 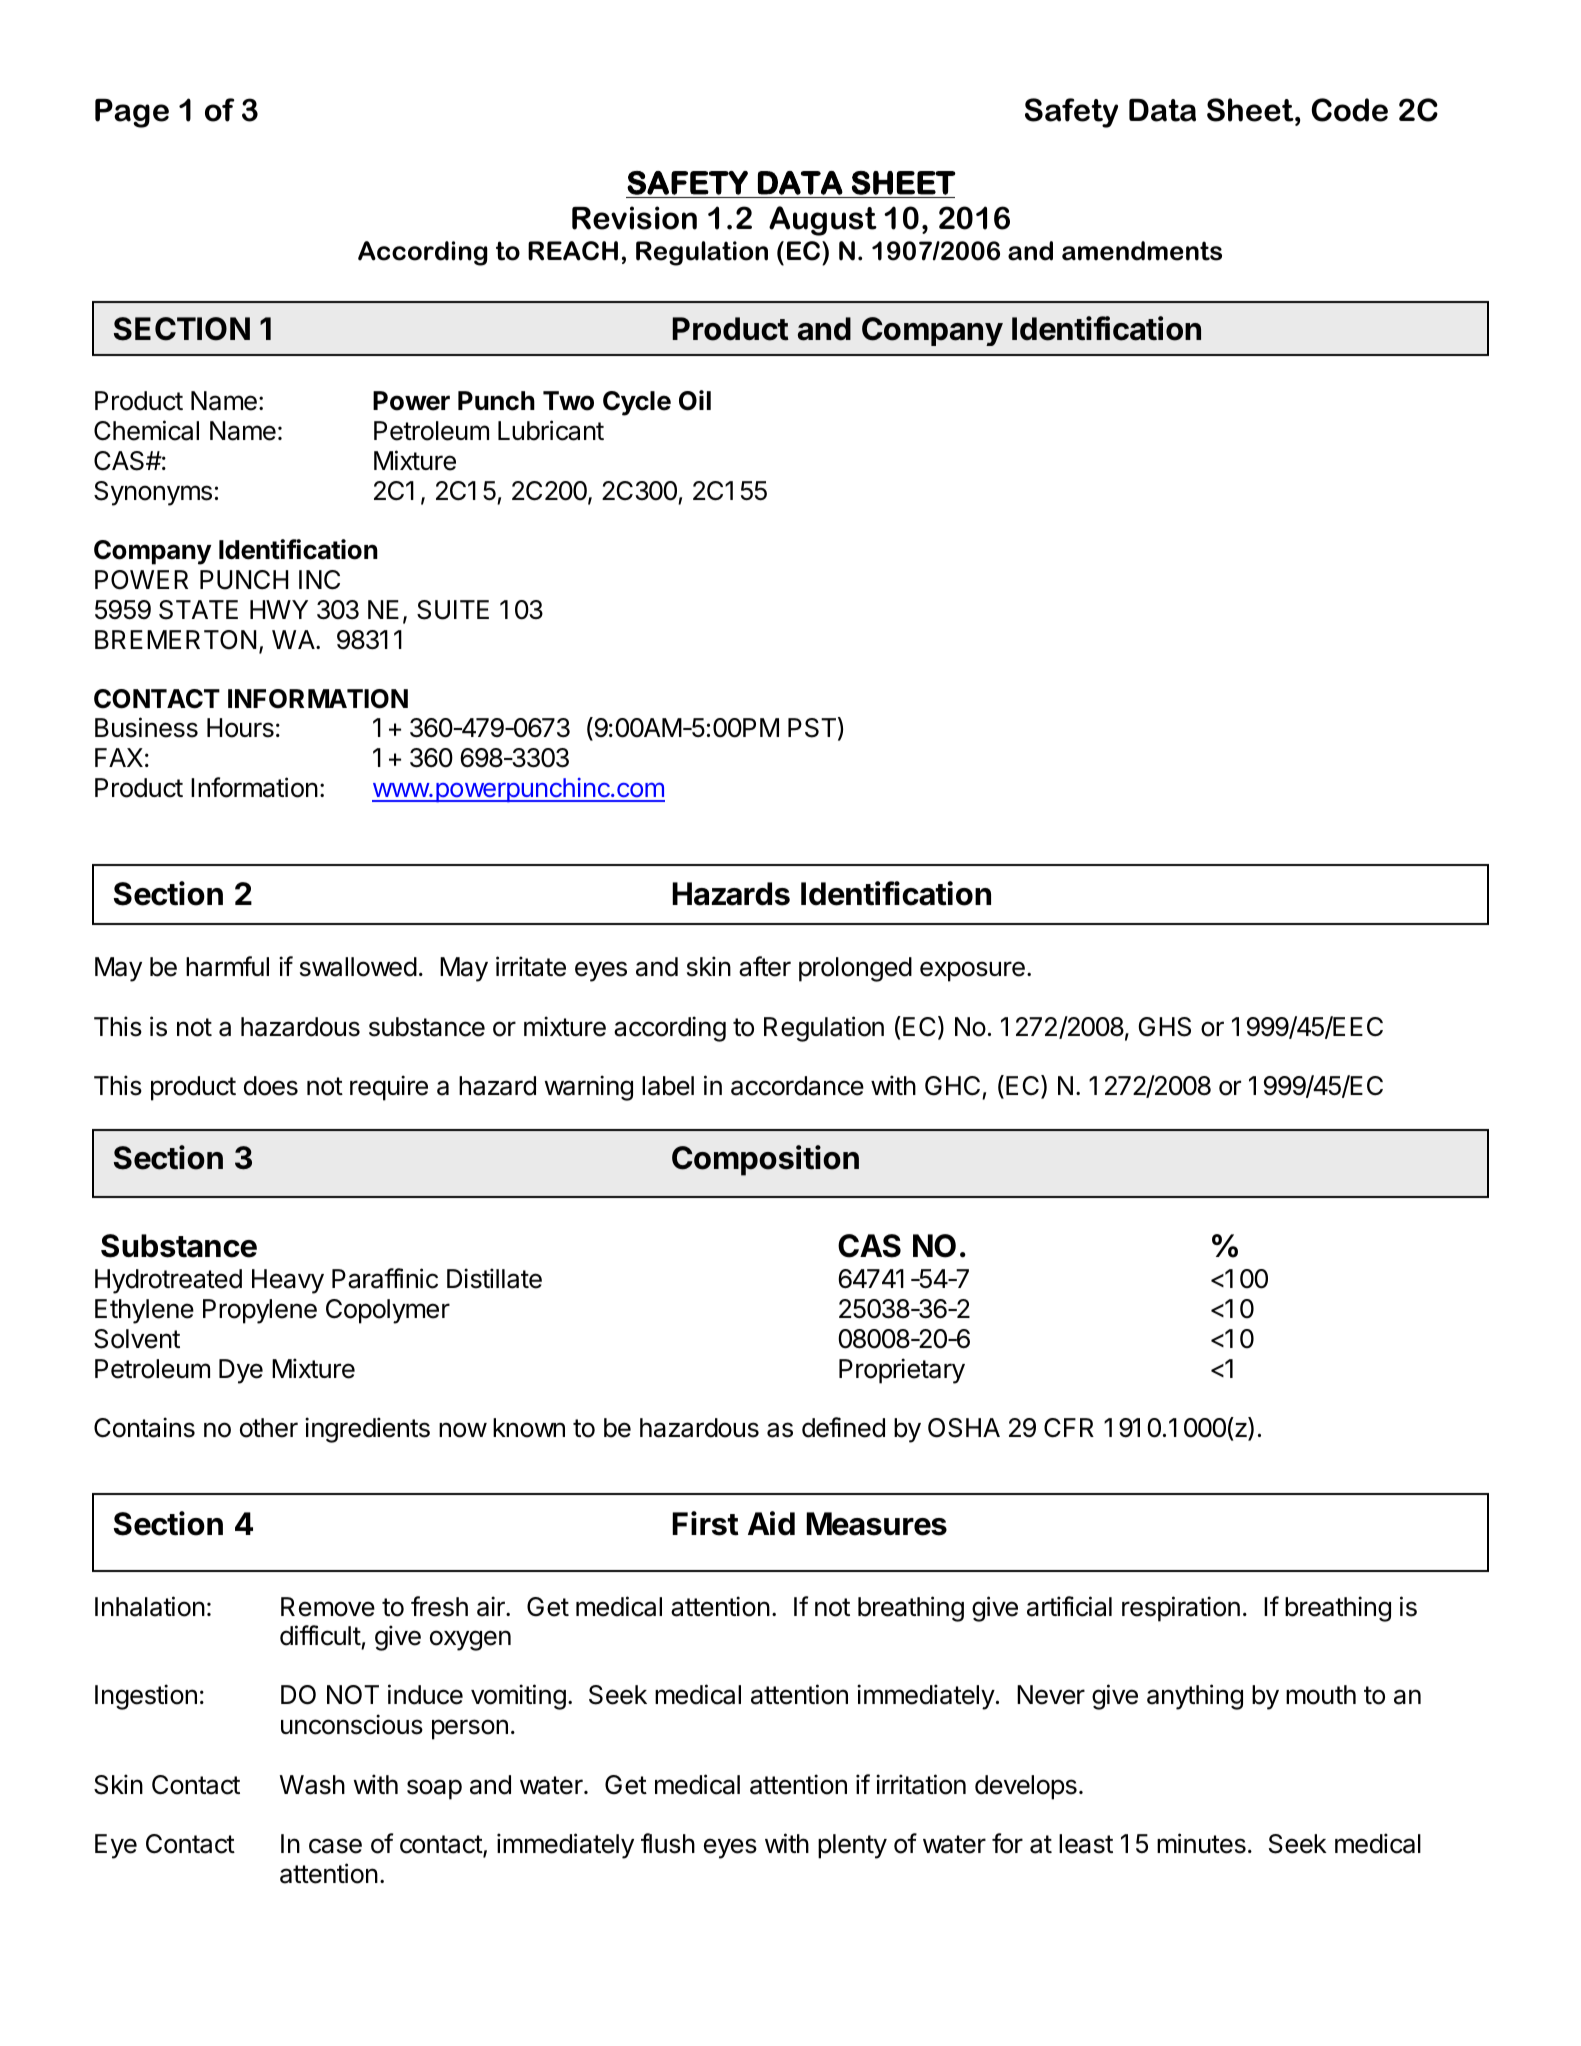 I want to click on HWY, so click(x=279, y=609).
